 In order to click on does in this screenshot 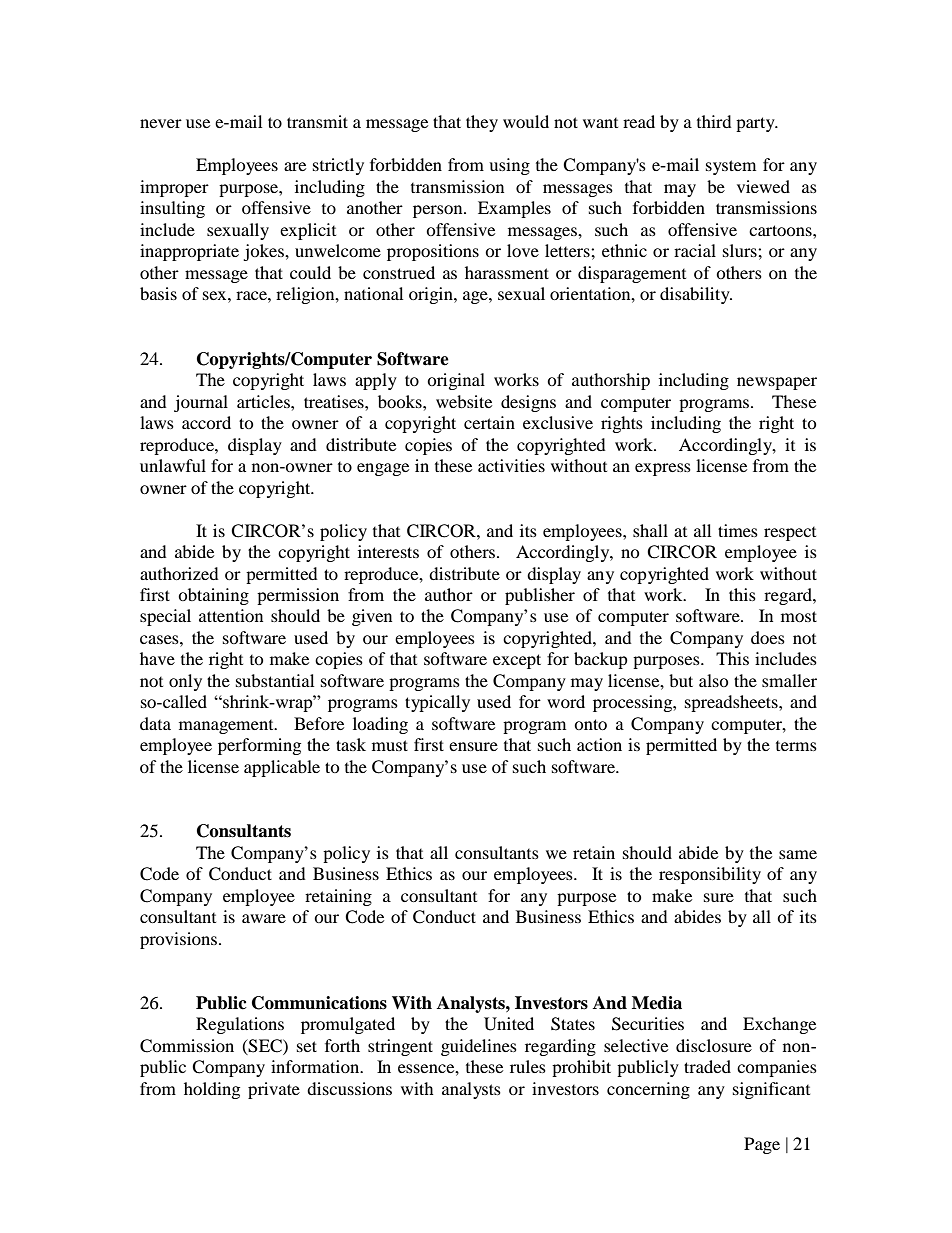, I will do `click(768, 637)`.
